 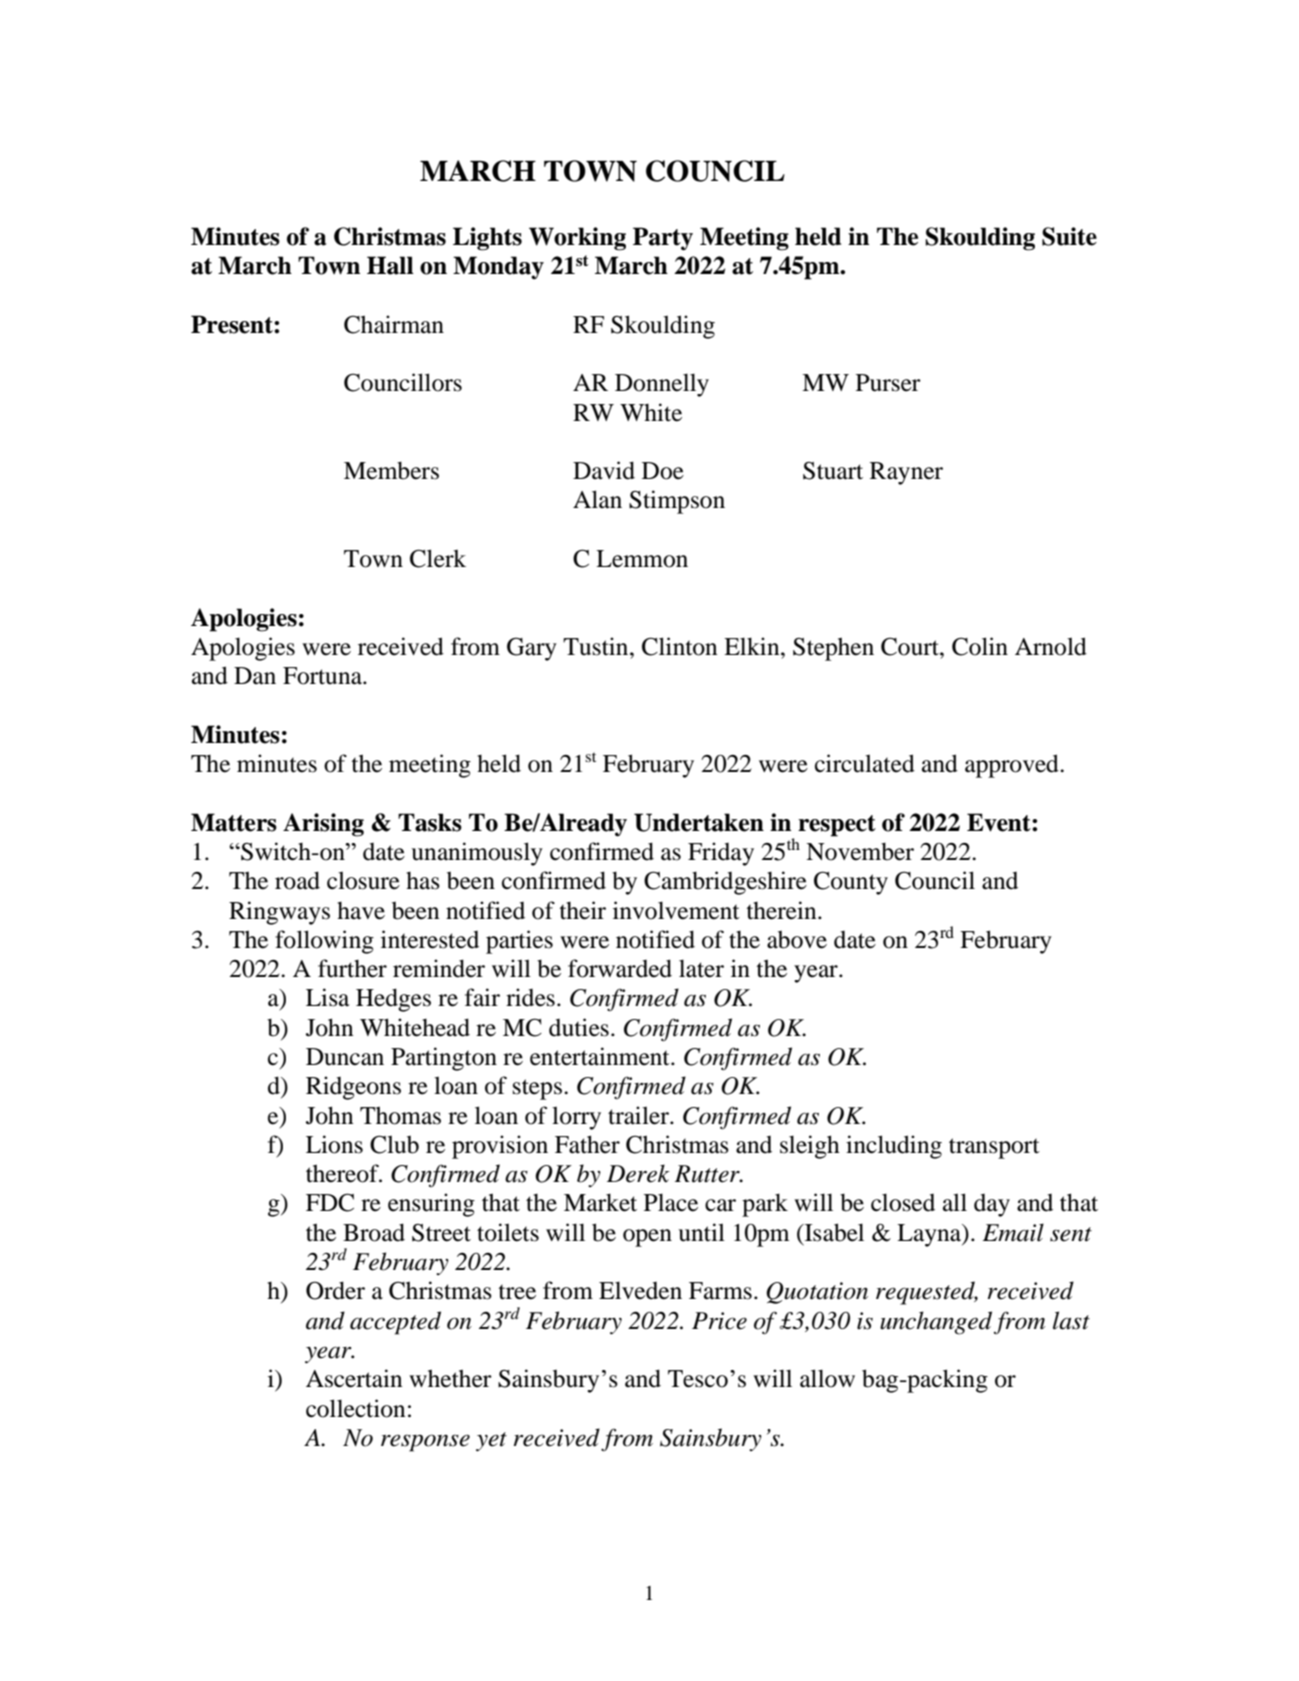 What do you see at coordinates (719, 1321) in the image?
I see `Price` at bounding box center [719, 1321].
